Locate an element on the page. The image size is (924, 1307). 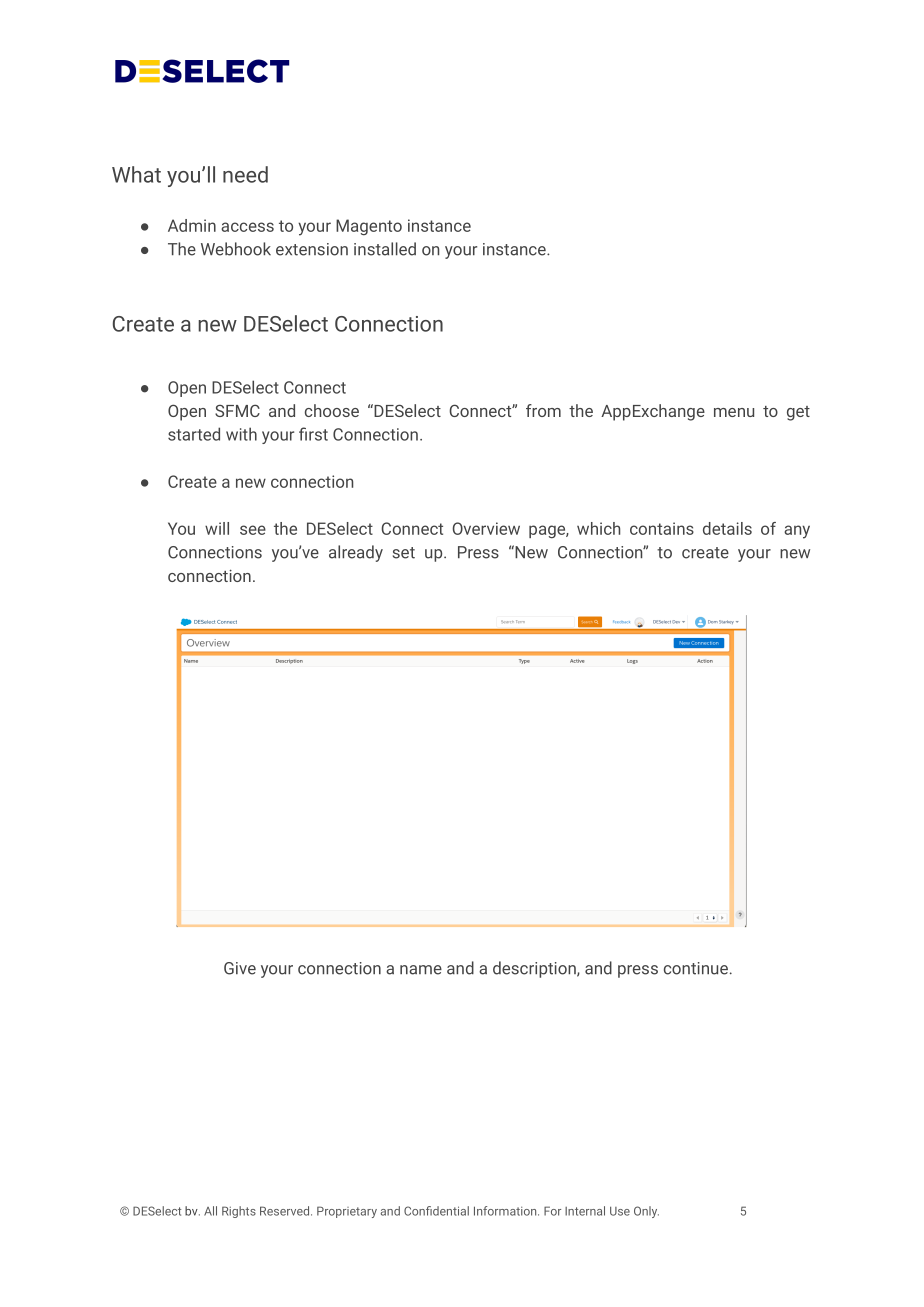
installed is located at coordinates (385, 249).
